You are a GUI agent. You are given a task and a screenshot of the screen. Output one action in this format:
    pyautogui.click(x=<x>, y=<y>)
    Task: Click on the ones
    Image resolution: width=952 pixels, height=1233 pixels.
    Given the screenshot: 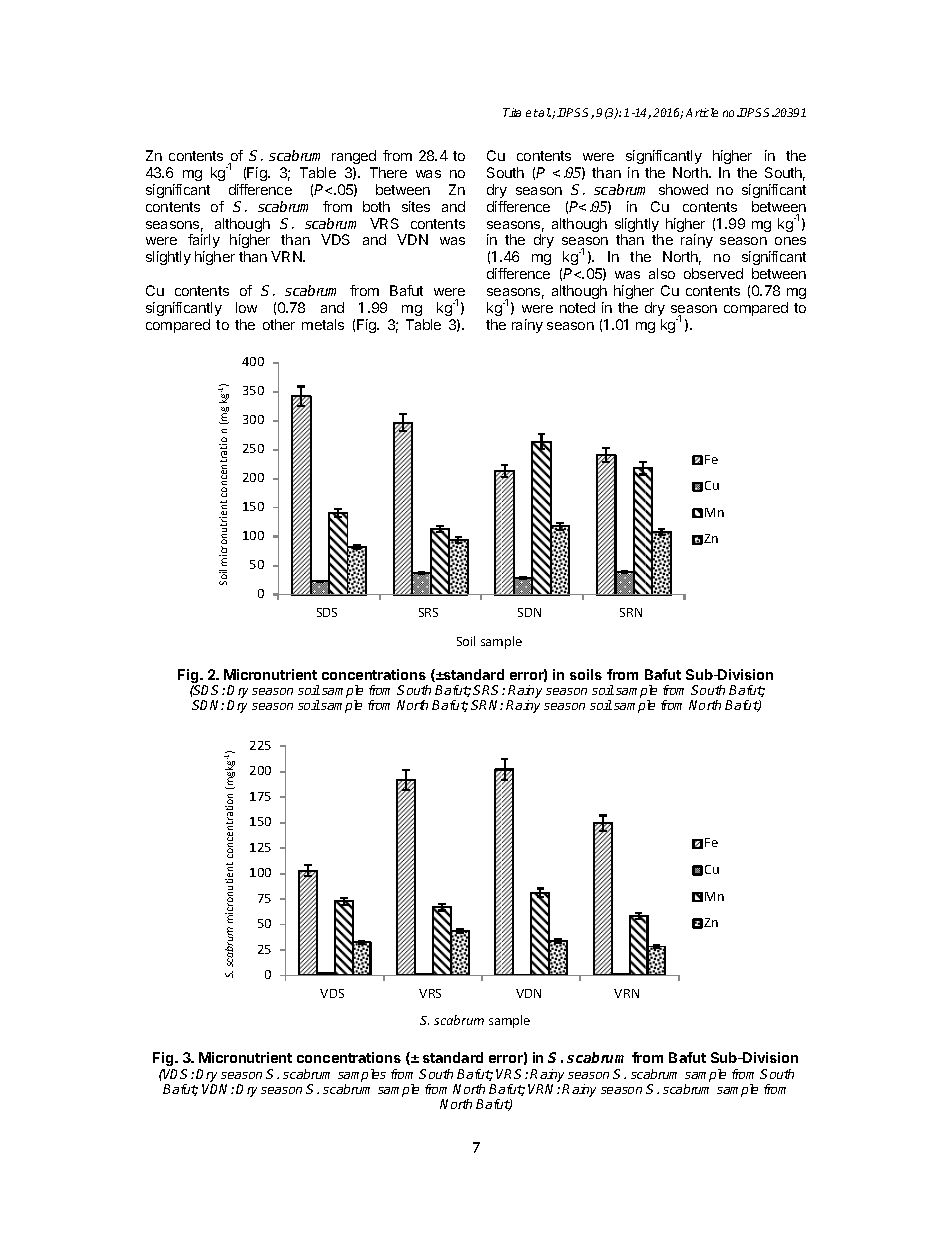 What is the action you would take?
    pyautogui.click(x=790, y=241)
